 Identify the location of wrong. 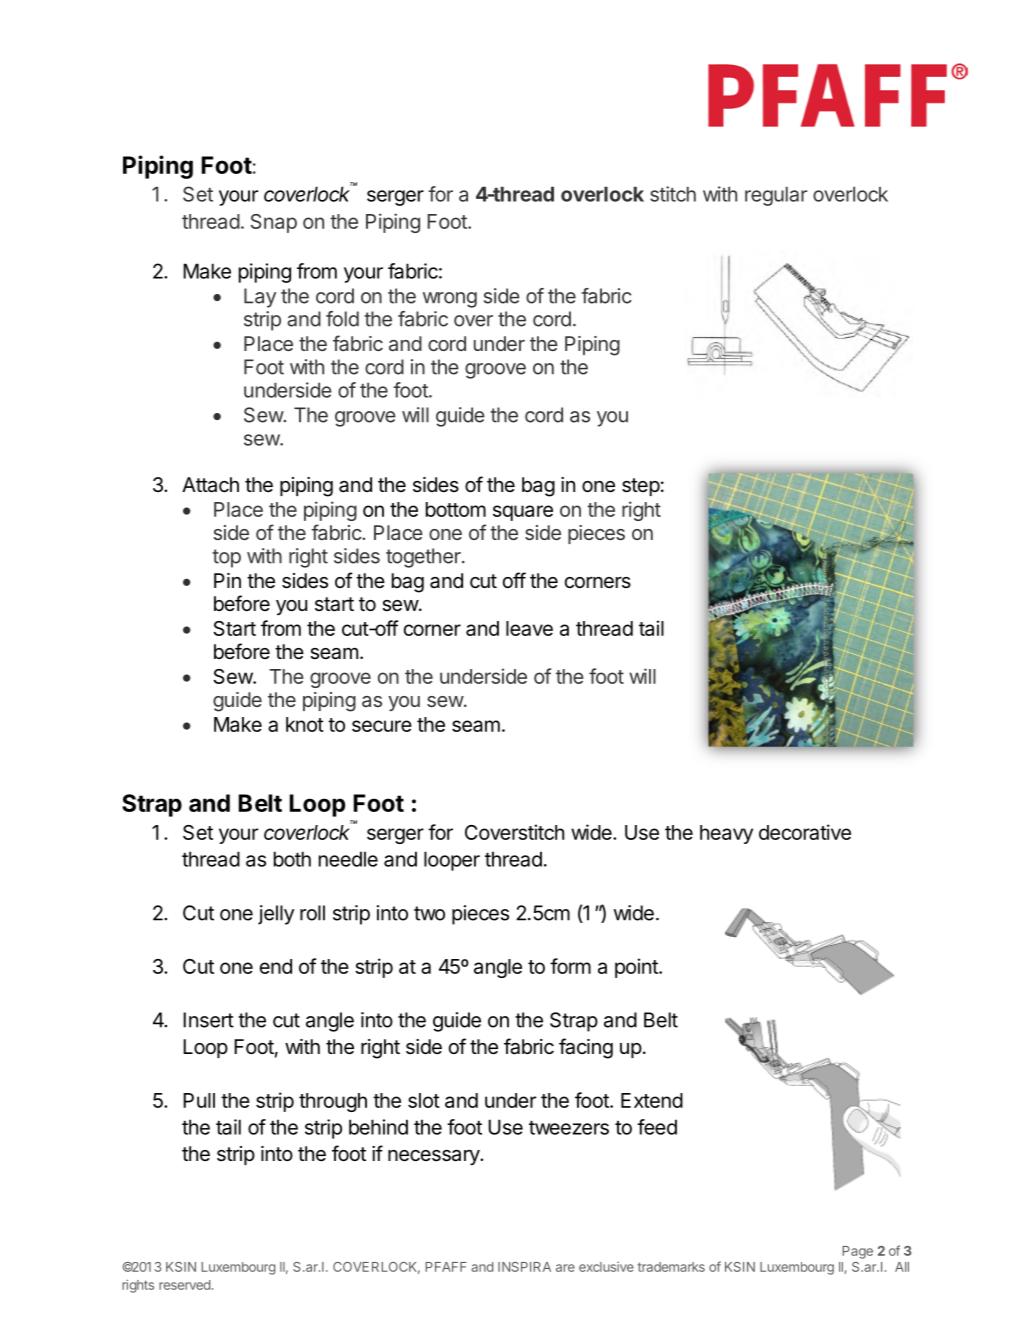
(450, 300).
